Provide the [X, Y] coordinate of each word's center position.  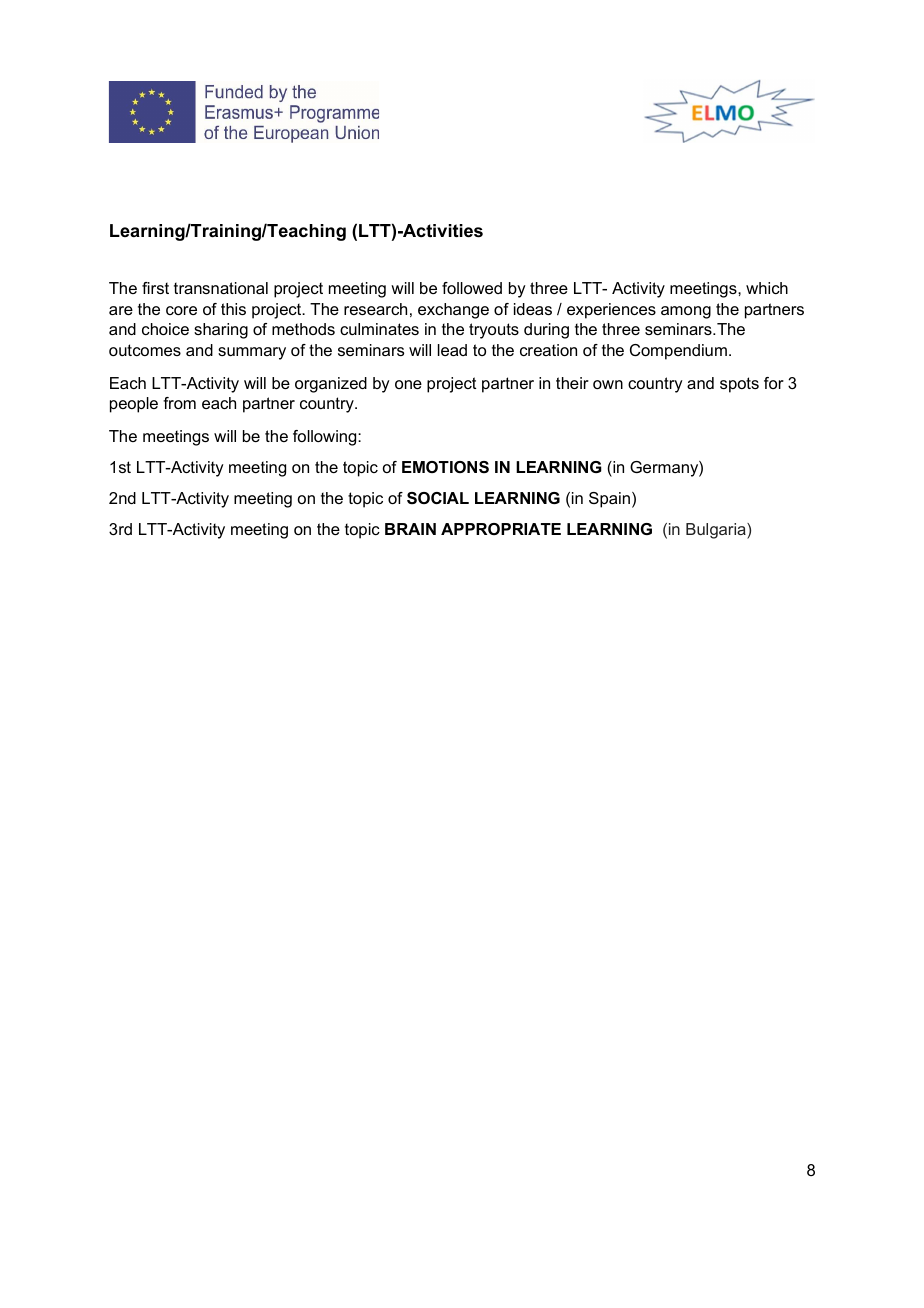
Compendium [678, 352]
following [326, 438]
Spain [609, 500]
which [767, 288]
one [408, 384]
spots [739, 385]
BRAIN [410, 529]
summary [252, 353]
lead [452, 350]
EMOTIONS [445, 467]
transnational [221, 288]
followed [472, 288]
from [179, 403]
